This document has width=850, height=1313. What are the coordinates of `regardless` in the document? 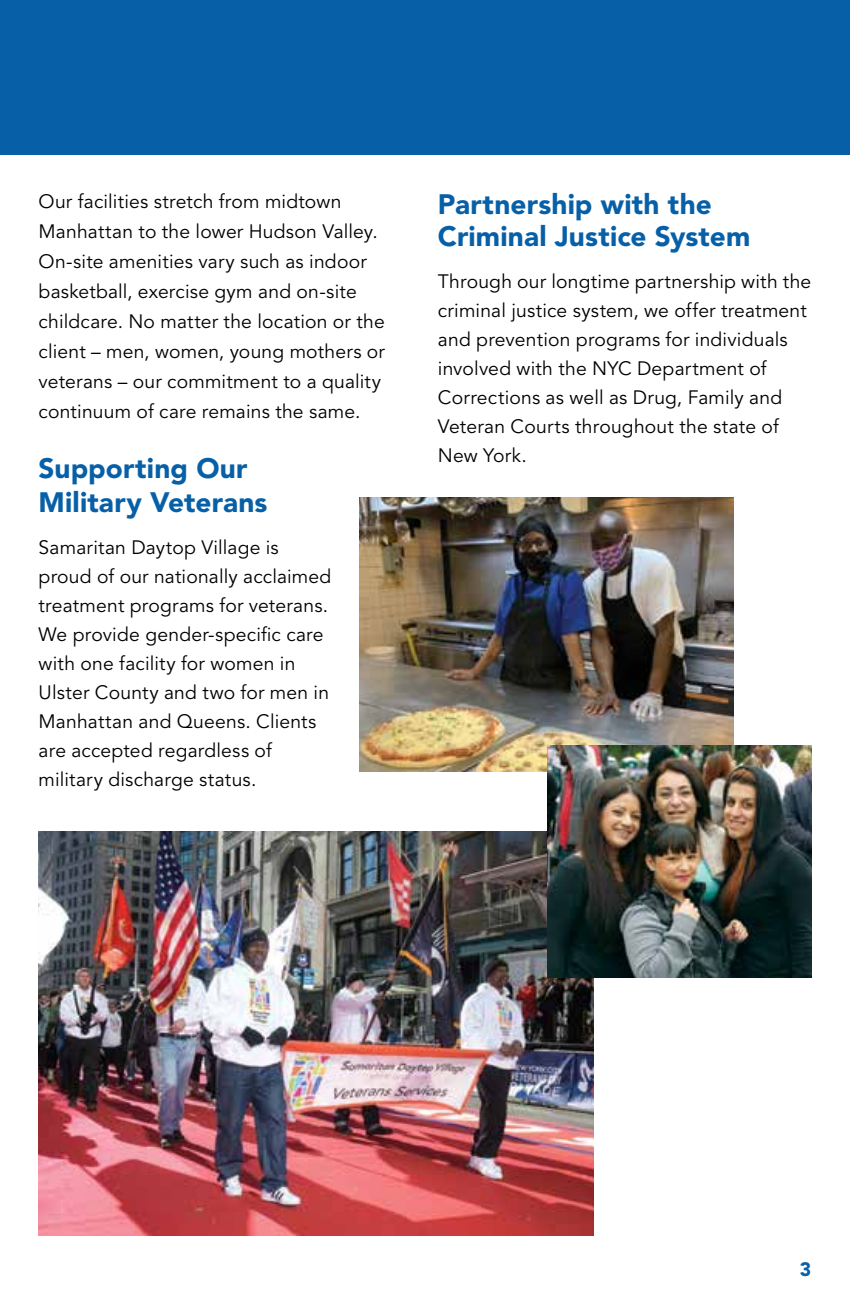 It's located at (204, 752).
